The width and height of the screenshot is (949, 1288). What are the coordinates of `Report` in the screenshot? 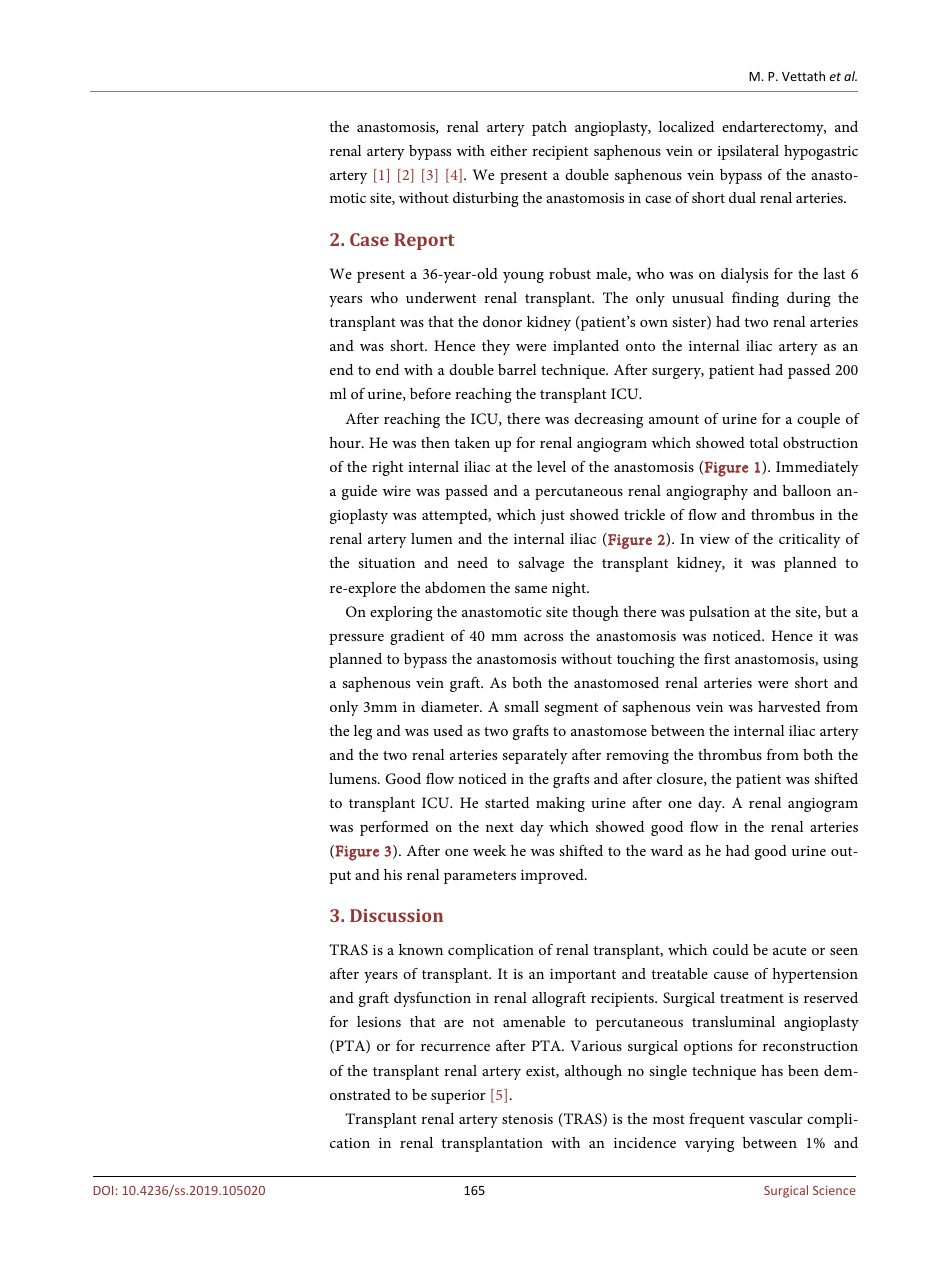 It's located at (424, 241).
